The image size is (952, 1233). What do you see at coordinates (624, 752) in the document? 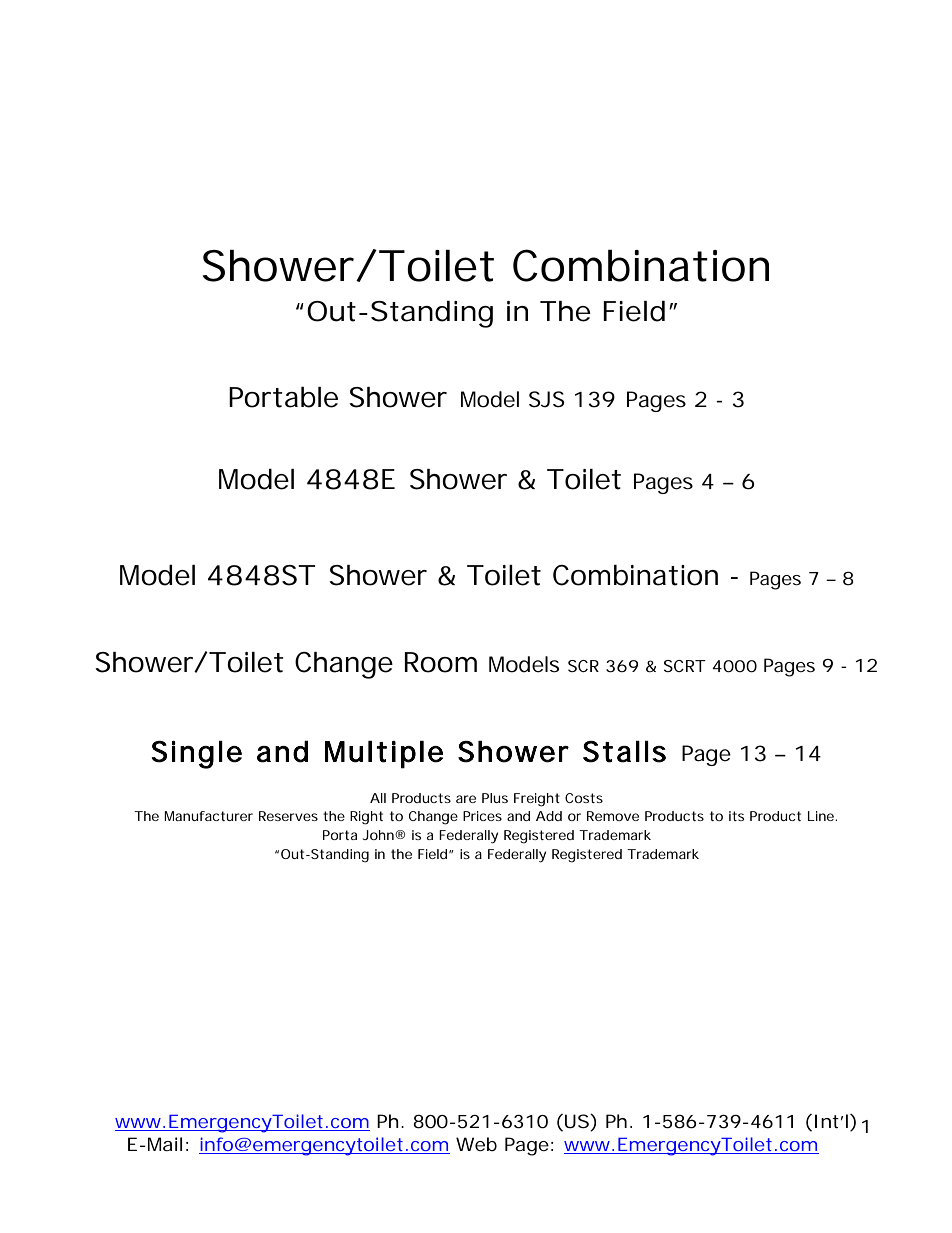
I see `Stalls` at bounding box center [624, 752].
